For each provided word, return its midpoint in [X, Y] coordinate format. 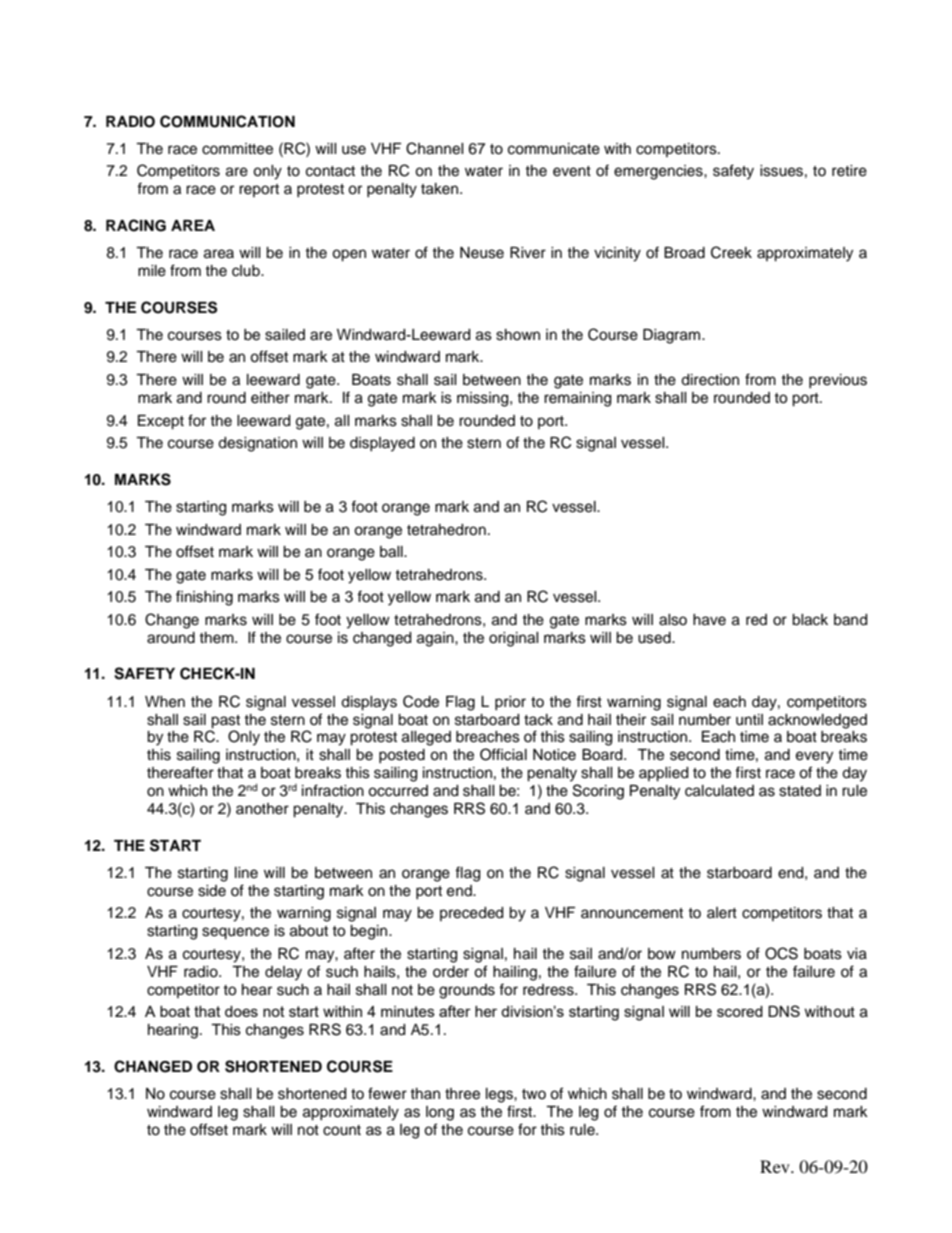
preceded [471, 914]
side [212, 891]
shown [518, 335]
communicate [554, 149]
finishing [204, 598]
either [270, 398]
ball [392, 552]
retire [849, 171]
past [225, 722]
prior [510, 703]
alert [722, 913]
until [749, 720]
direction [710, 380]
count [342, 1130]
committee [237, 149]
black [810, 620]
